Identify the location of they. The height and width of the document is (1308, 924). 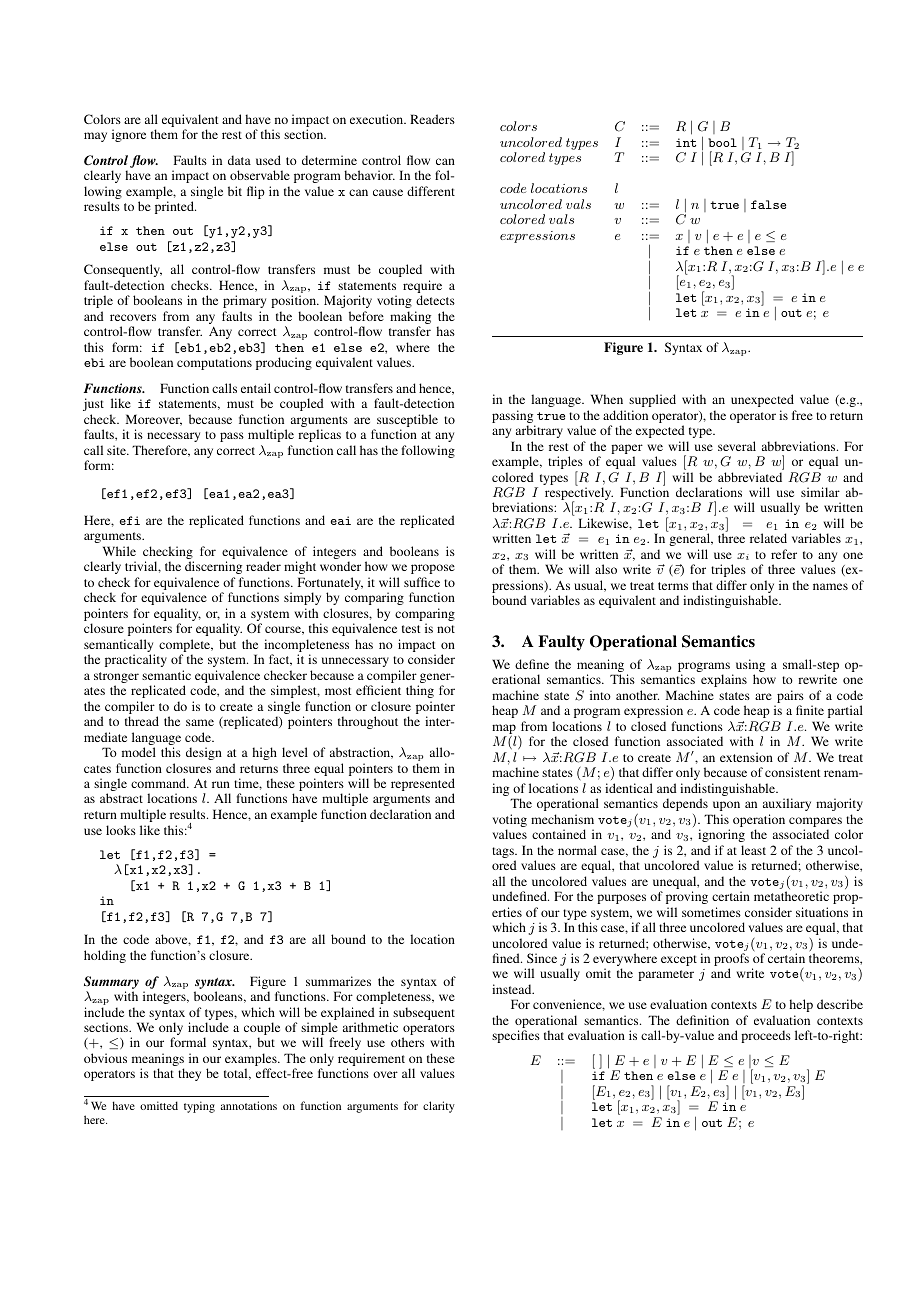
(189, 1074).
